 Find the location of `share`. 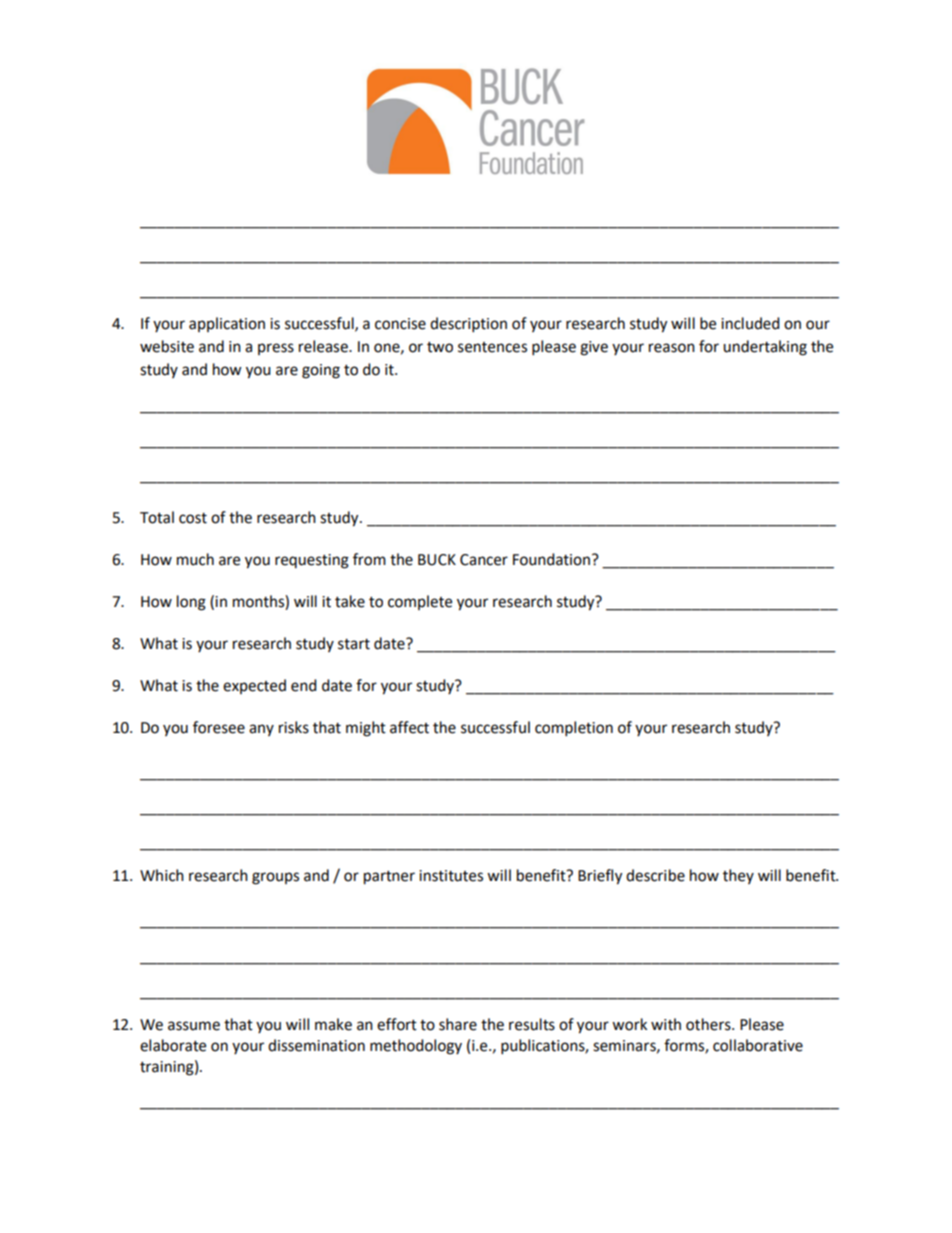

share is located at coordinates (458, 1024).
